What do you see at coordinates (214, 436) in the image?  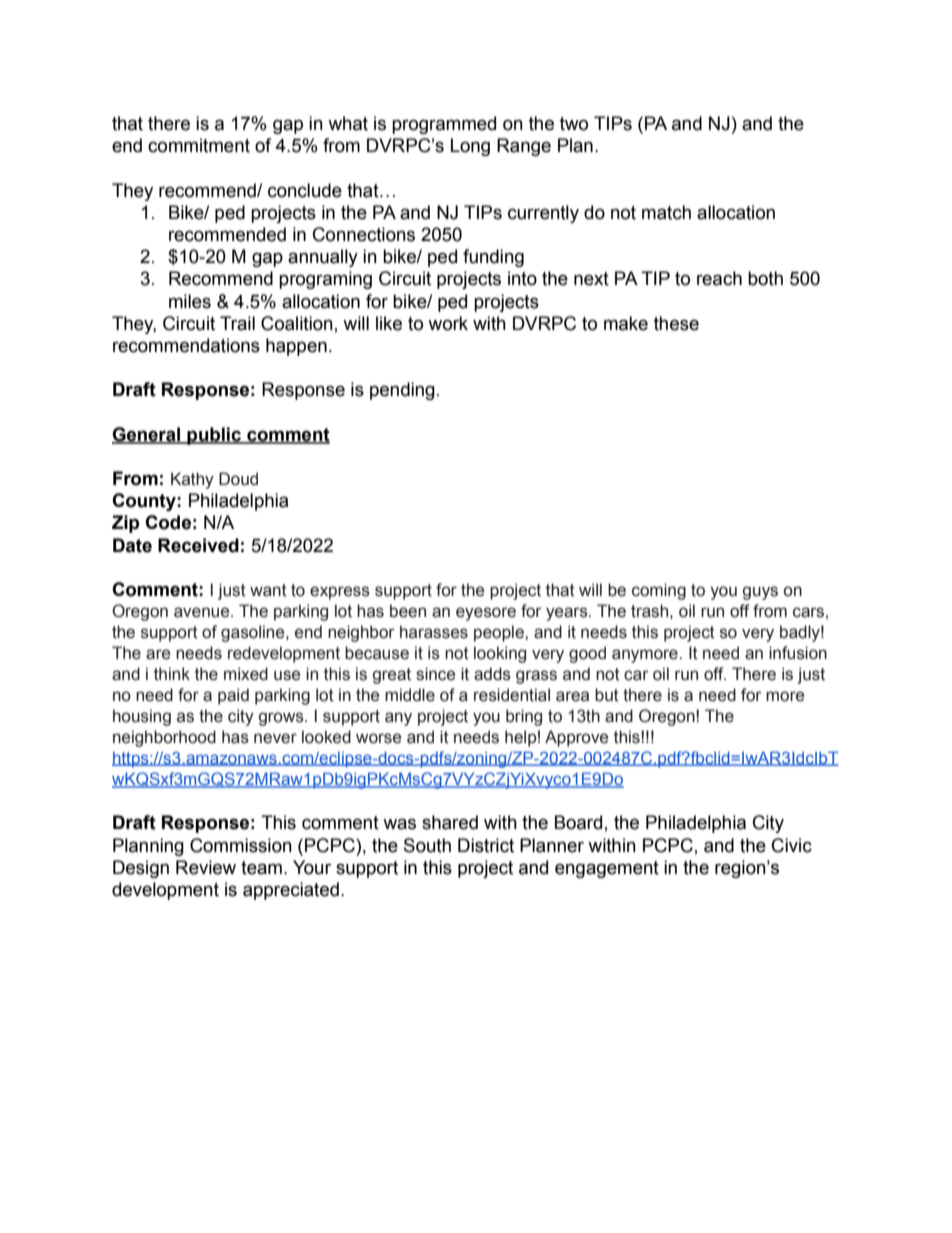 I see `public` at bounding box center [214, 436].
